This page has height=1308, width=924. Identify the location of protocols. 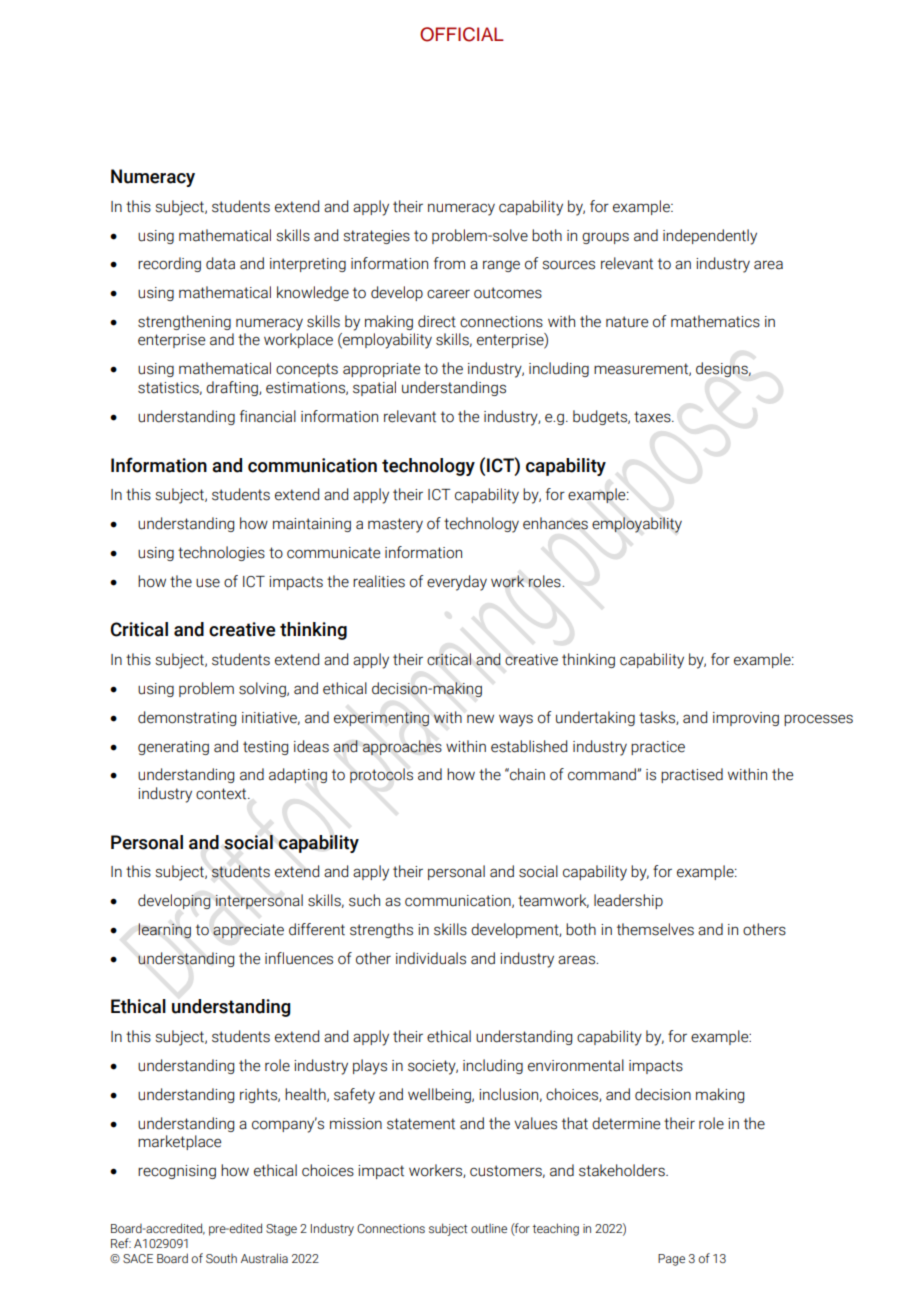
(381, 775).
